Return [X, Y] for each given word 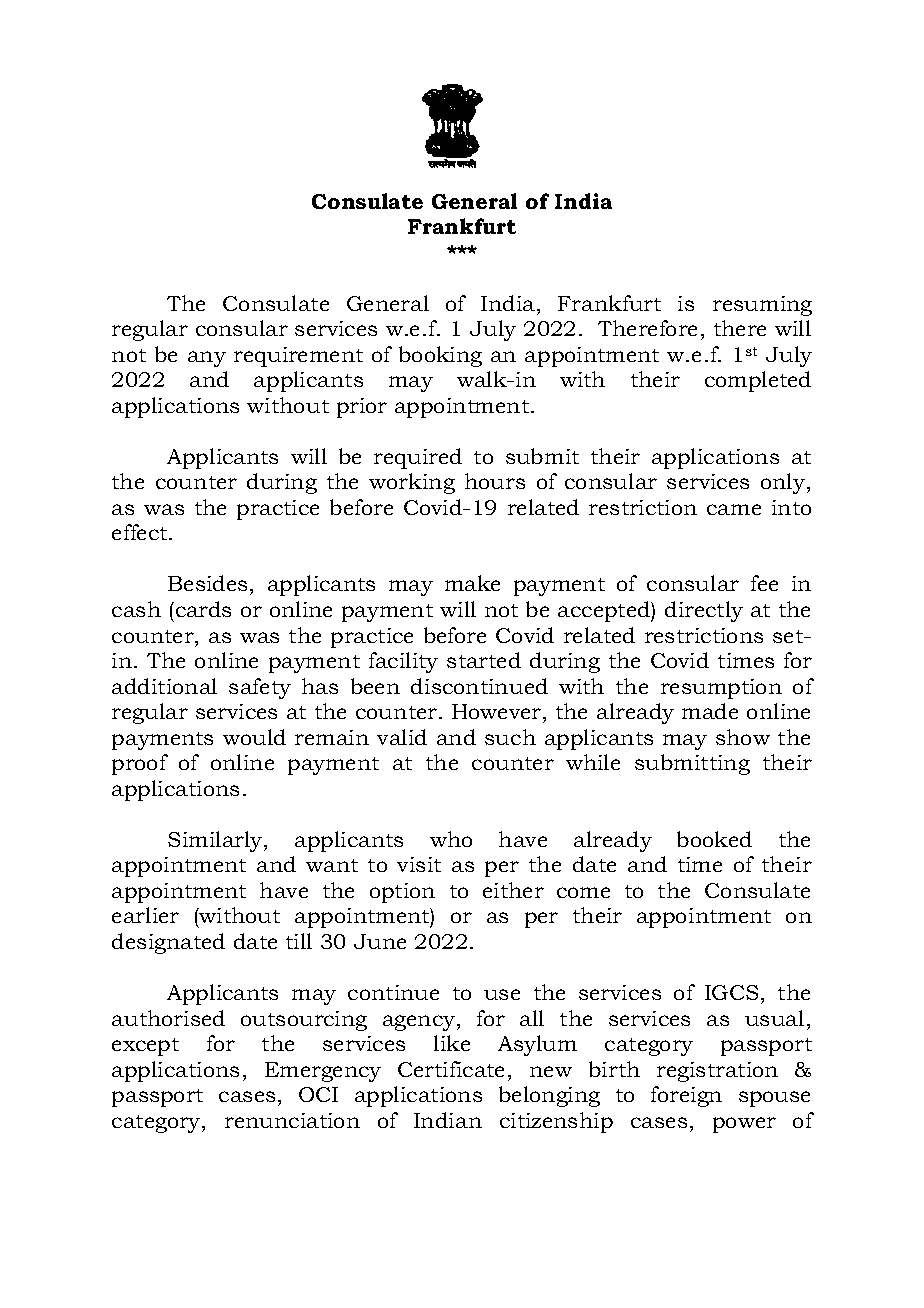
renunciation [292, 1120]
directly [704, 611]
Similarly [216, 841]
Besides [207, 583]
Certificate [451, 1069]
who [451, 839]
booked [714, 839]
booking [440, 356]
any [207, 359]
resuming [762, 306]
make [472, 583]
